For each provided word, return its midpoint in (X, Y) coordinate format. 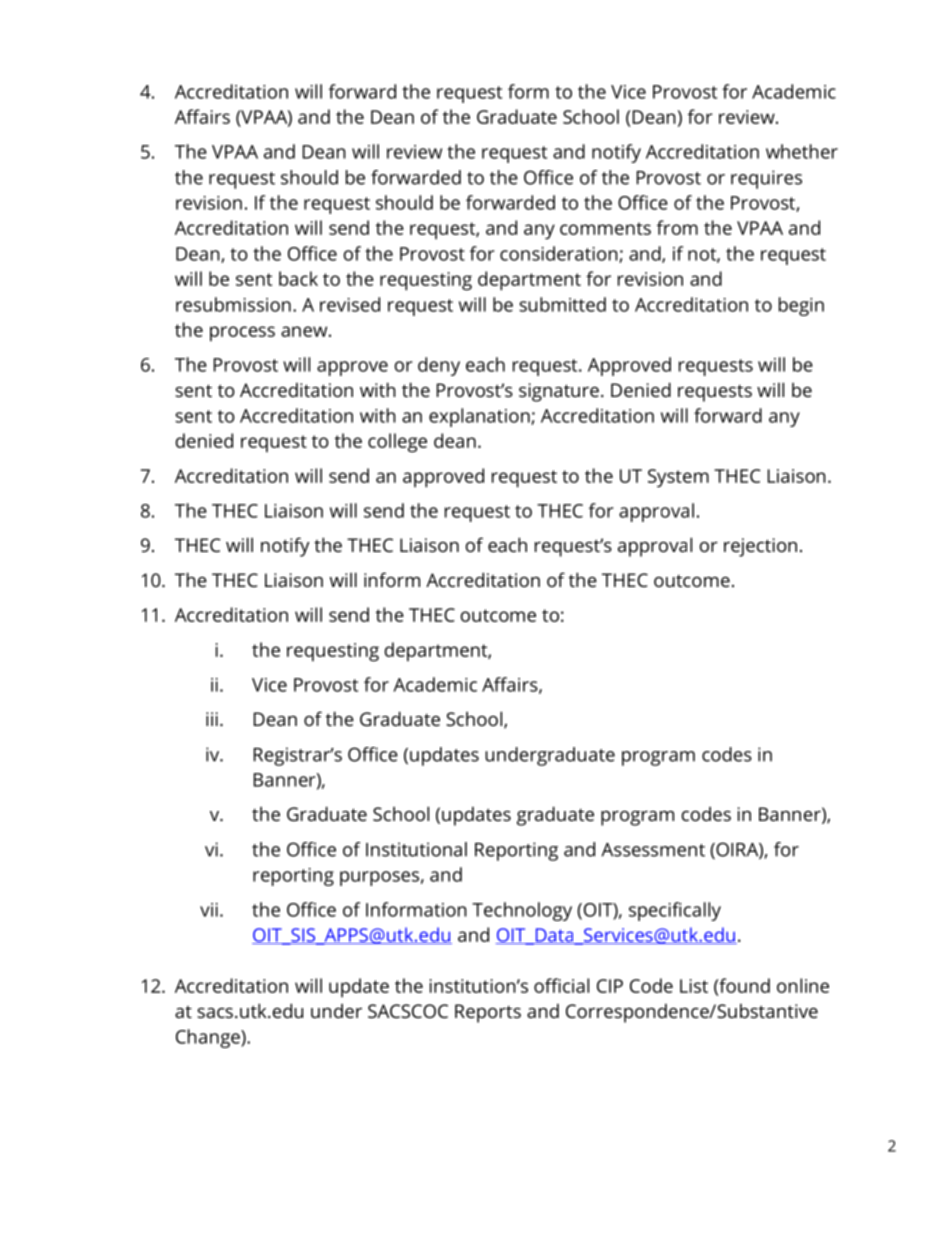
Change (209, 1038)
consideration (560, 254)
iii (212, 719)
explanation (480, 417)
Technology (522, 911)
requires (766, 179)
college (397, 443)
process (242, 334)
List (694, 986)
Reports (488, 1013)
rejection (760, 547)
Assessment (653, 850)
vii (209, 910)
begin (801, 306)
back (298, 278)
